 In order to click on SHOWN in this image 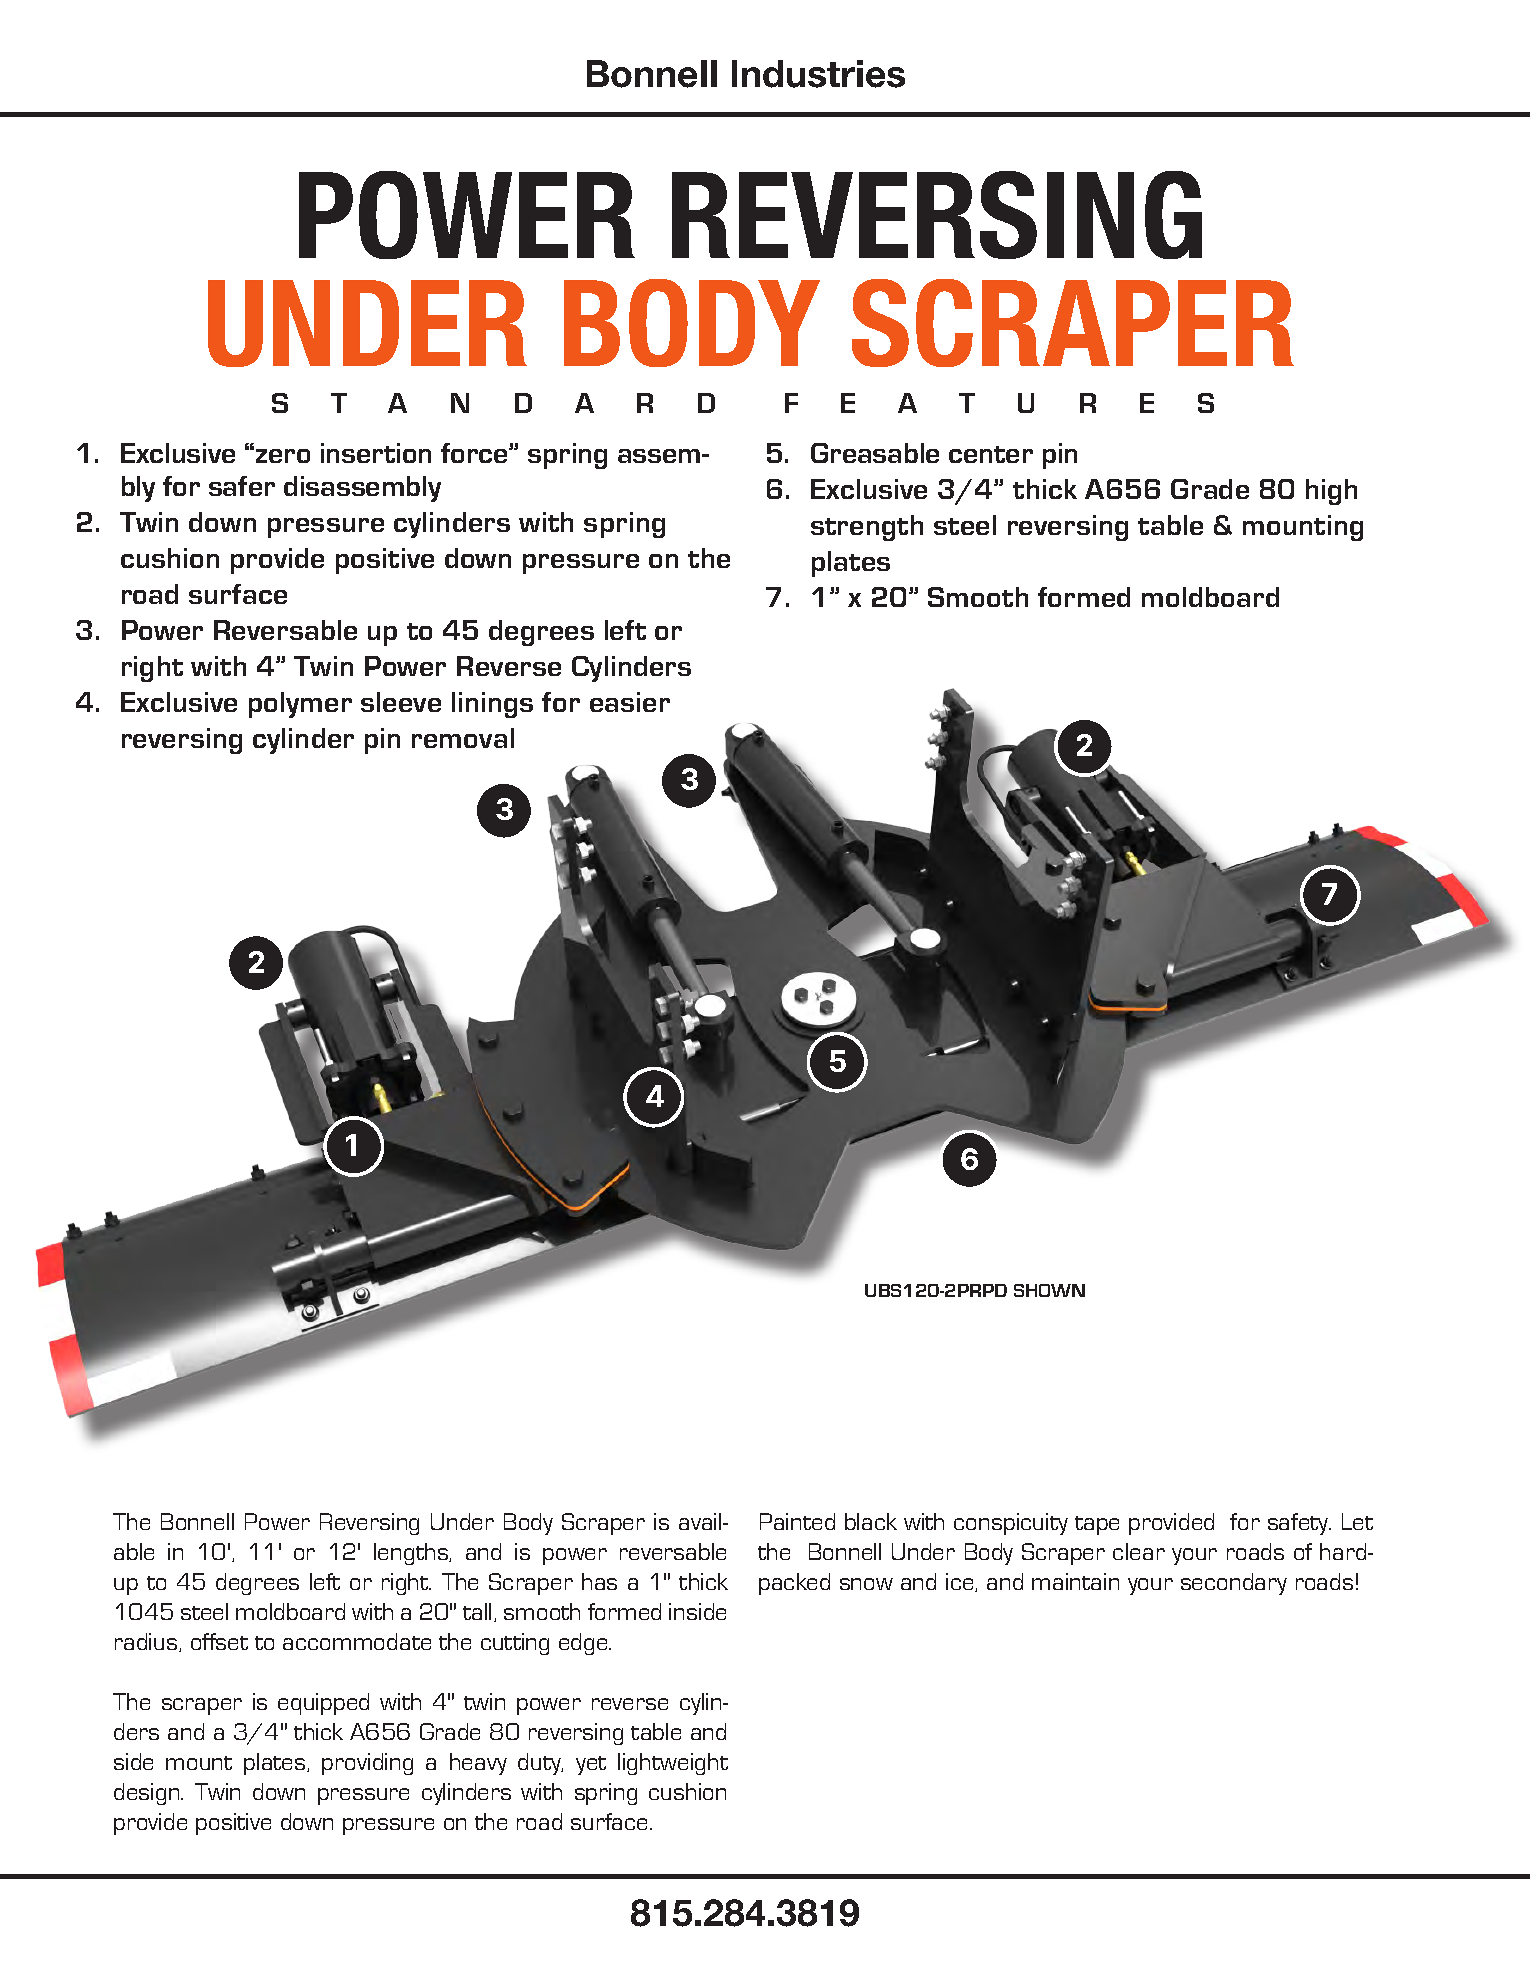, I will do `click(1049, 1290)`.
